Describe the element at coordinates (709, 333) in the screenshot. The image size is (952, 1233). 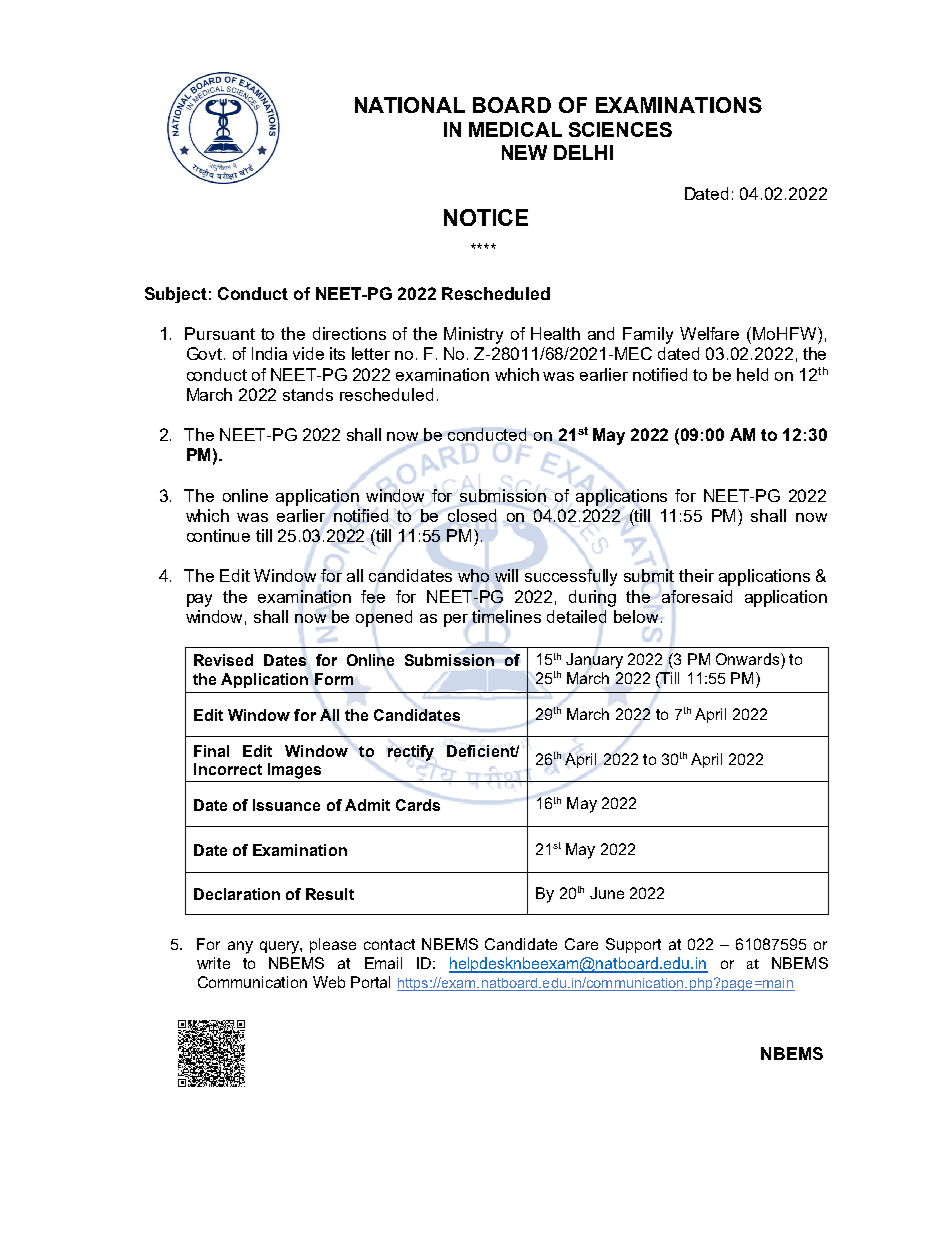
I see `Welfare` at that location.
